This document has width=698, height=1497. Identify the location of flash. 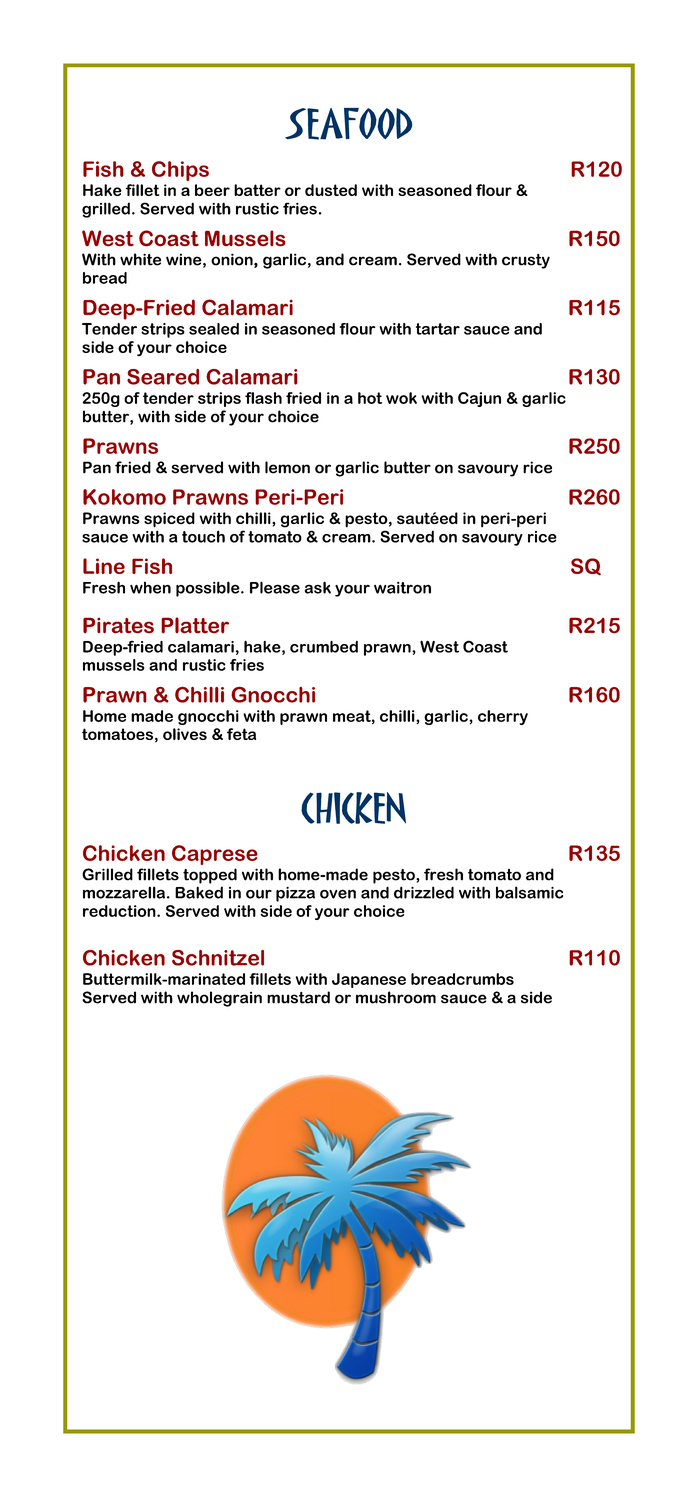
(263, 398).
